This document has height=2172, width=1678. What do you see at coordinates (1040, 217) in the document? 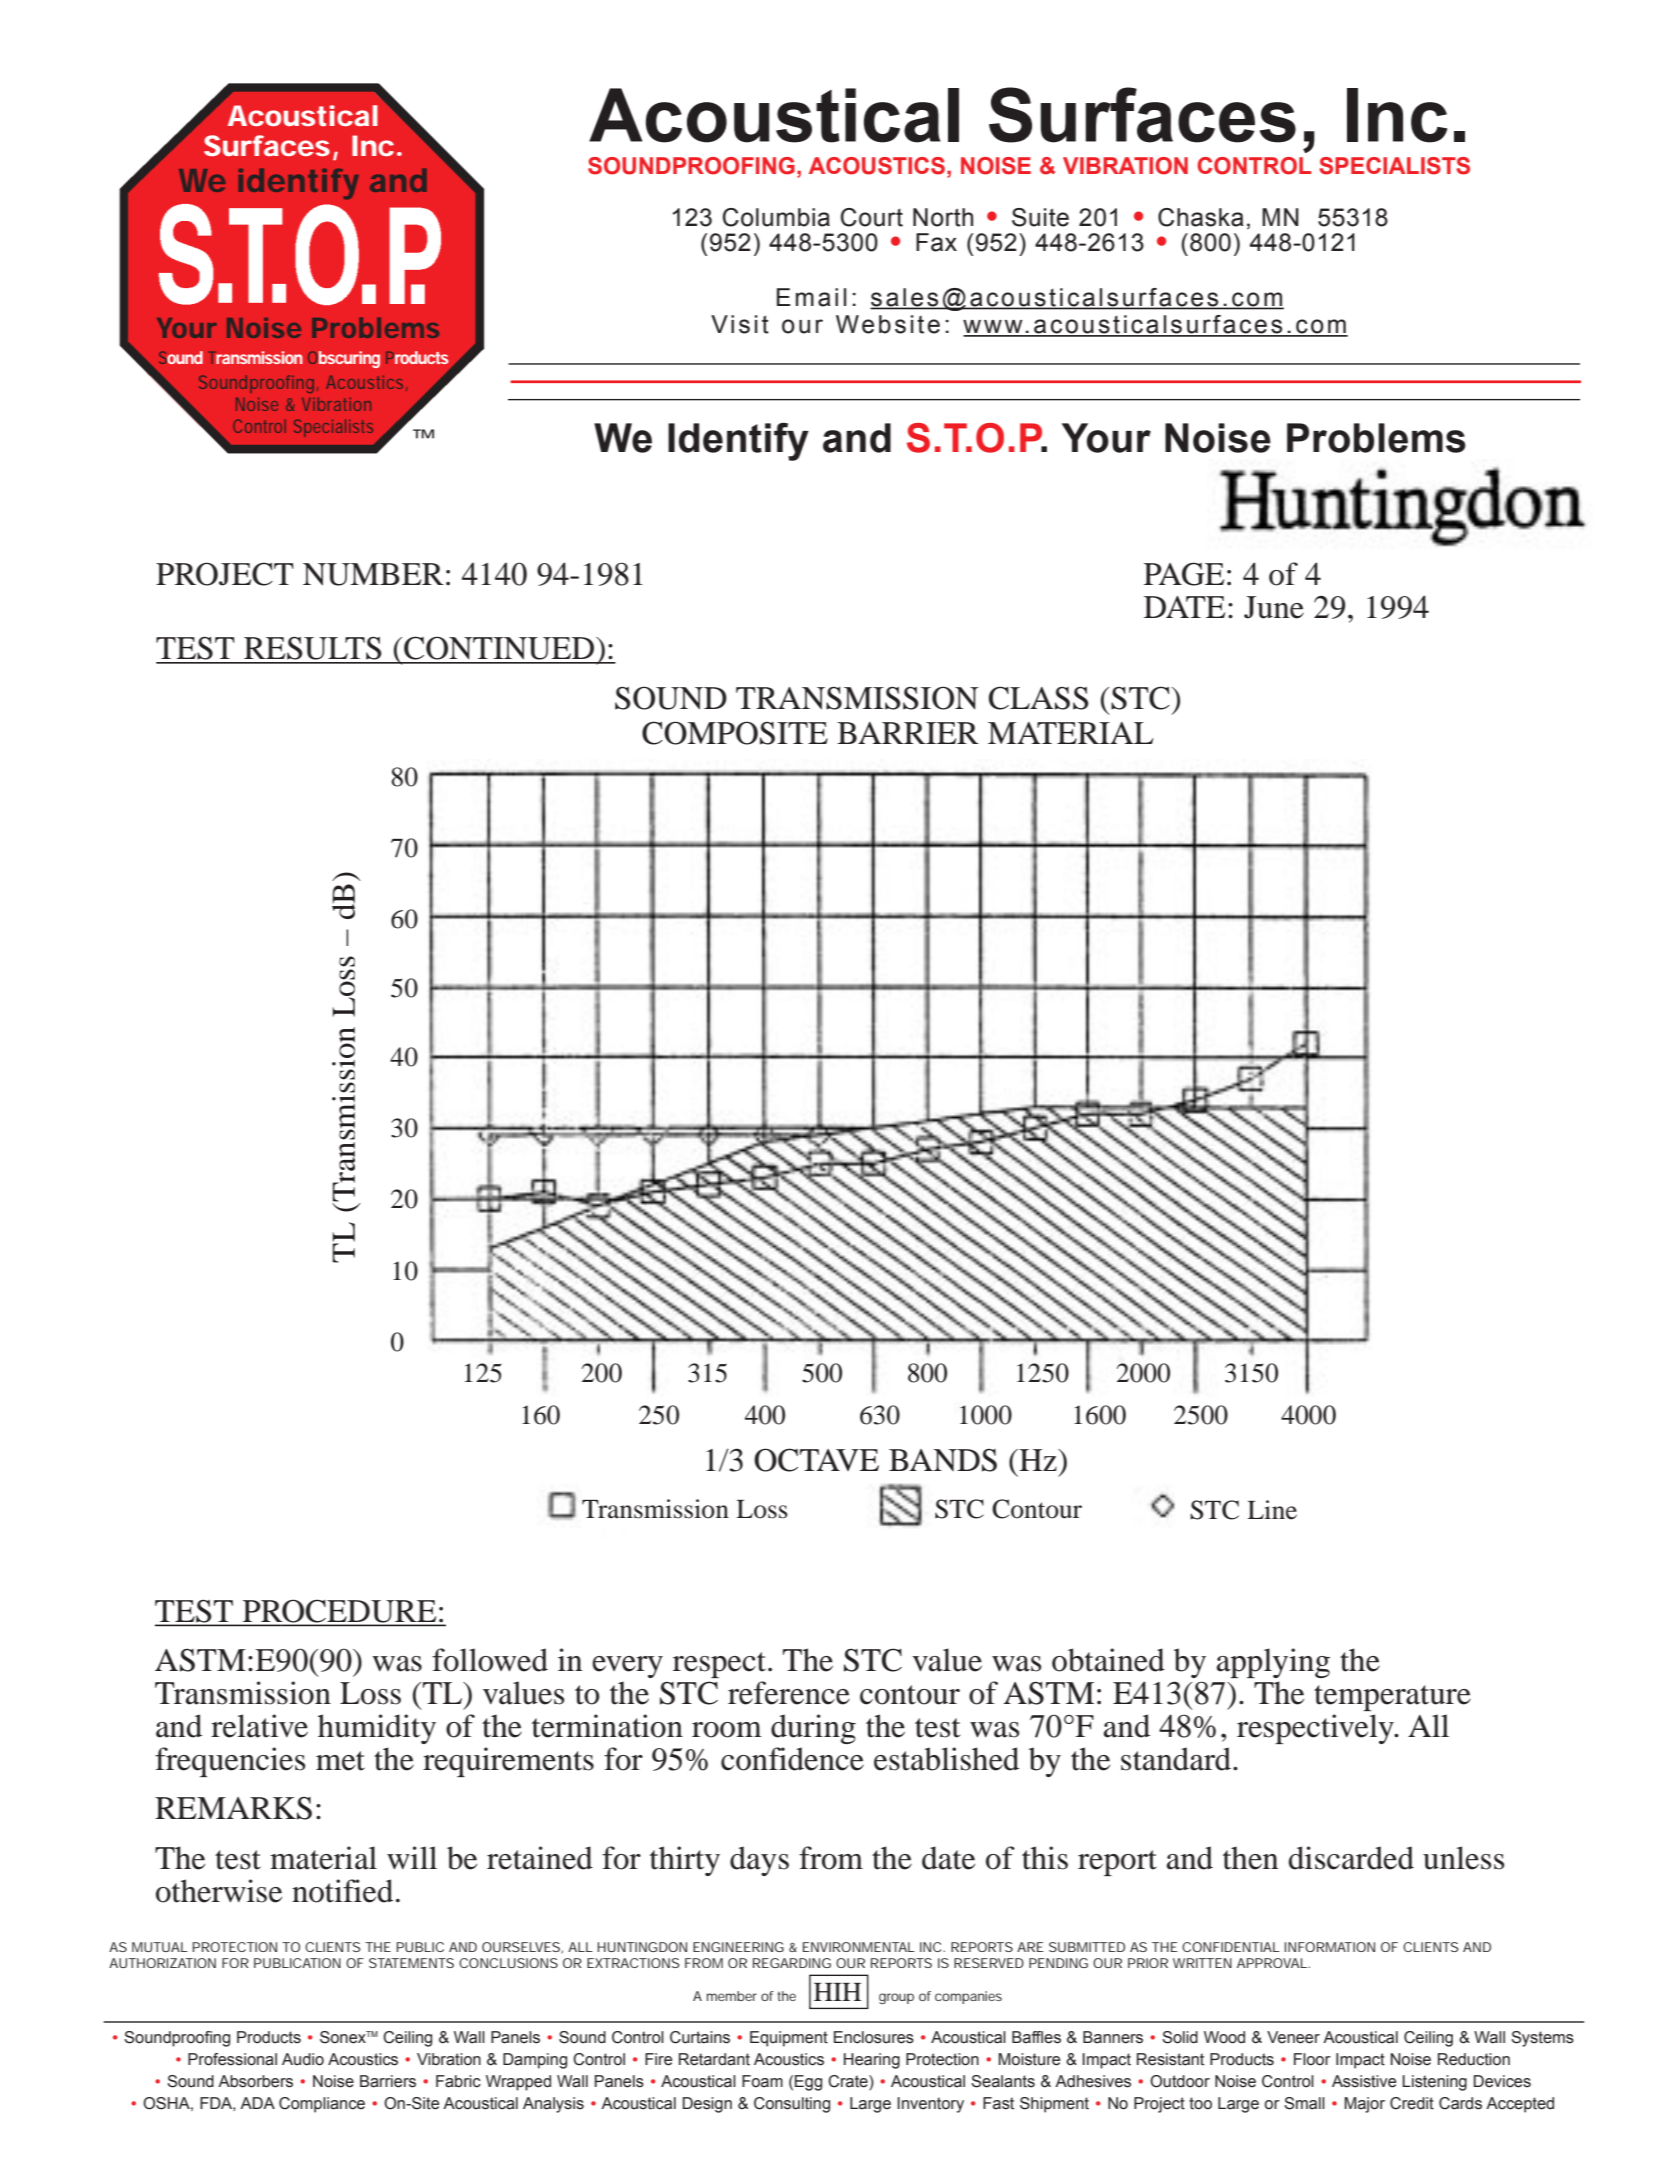
I see `Suite` at bounding box center [1040, 217].
